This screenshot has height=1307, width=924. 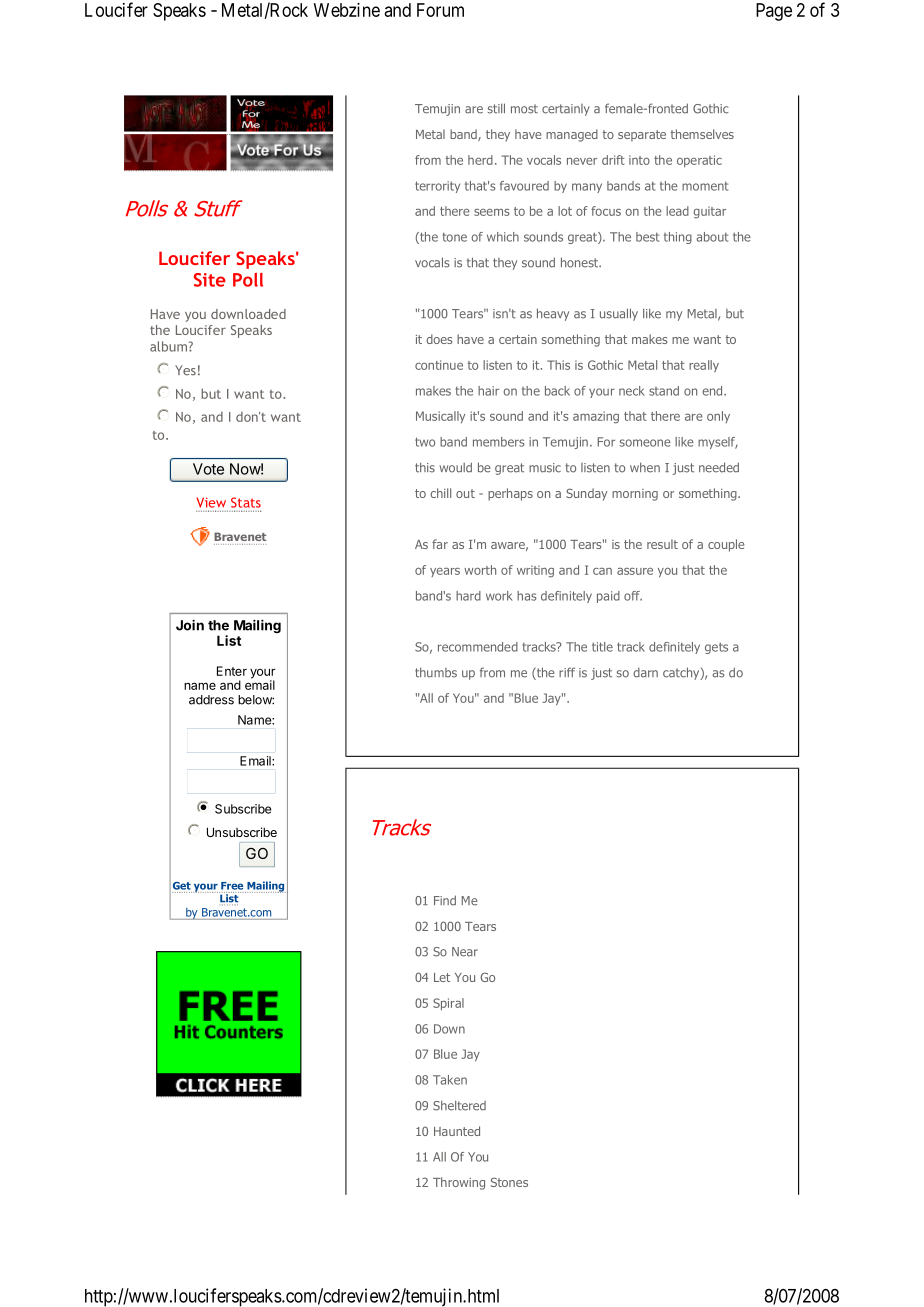 What do you see at coordinates (440, 10) in the screenshot?
I see `Forum` at bounding box center [440, 10].
